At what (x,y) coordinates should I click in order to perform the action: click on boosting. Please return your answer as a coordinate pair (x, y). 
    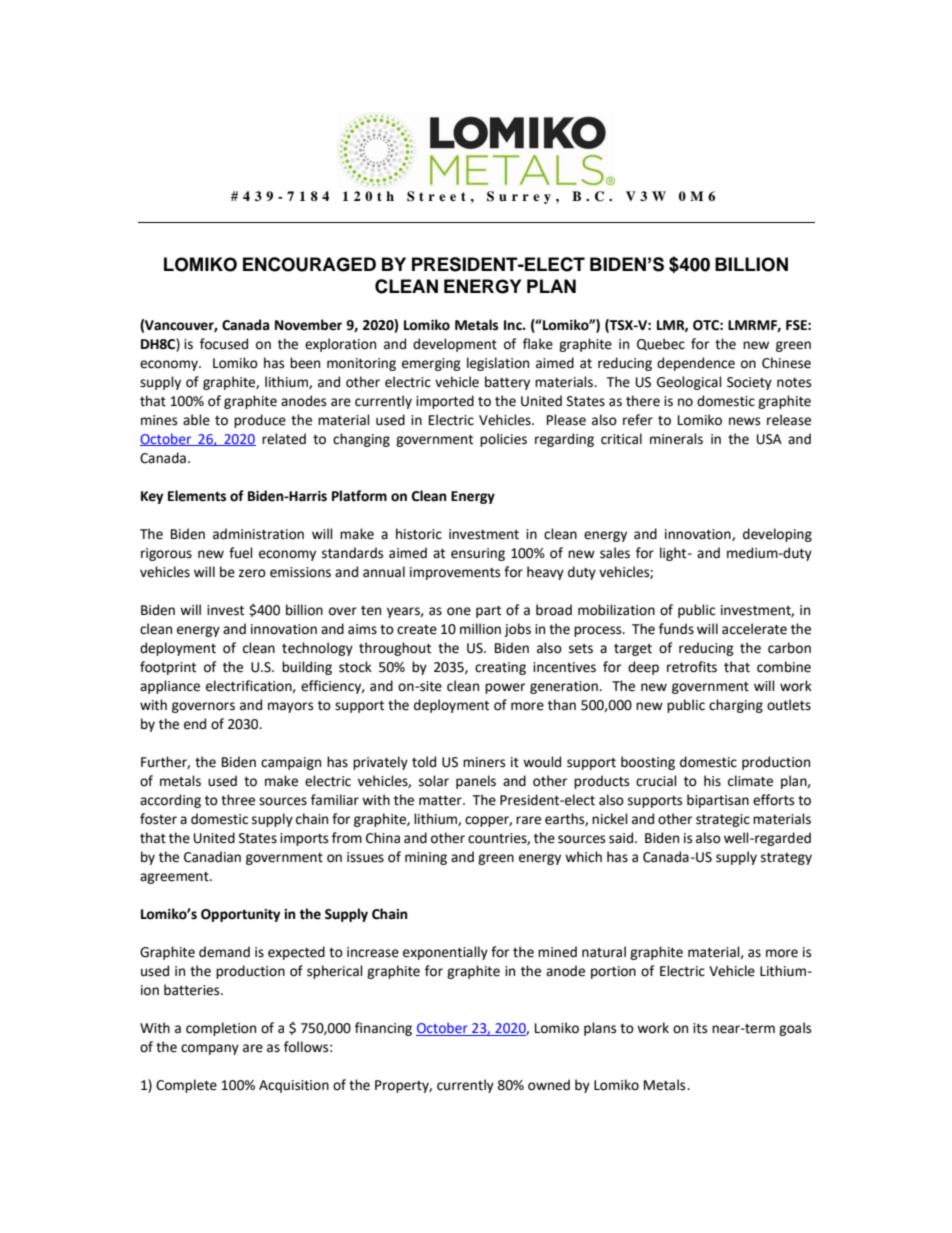
    Looking at the image, I should click on (648, 763).
